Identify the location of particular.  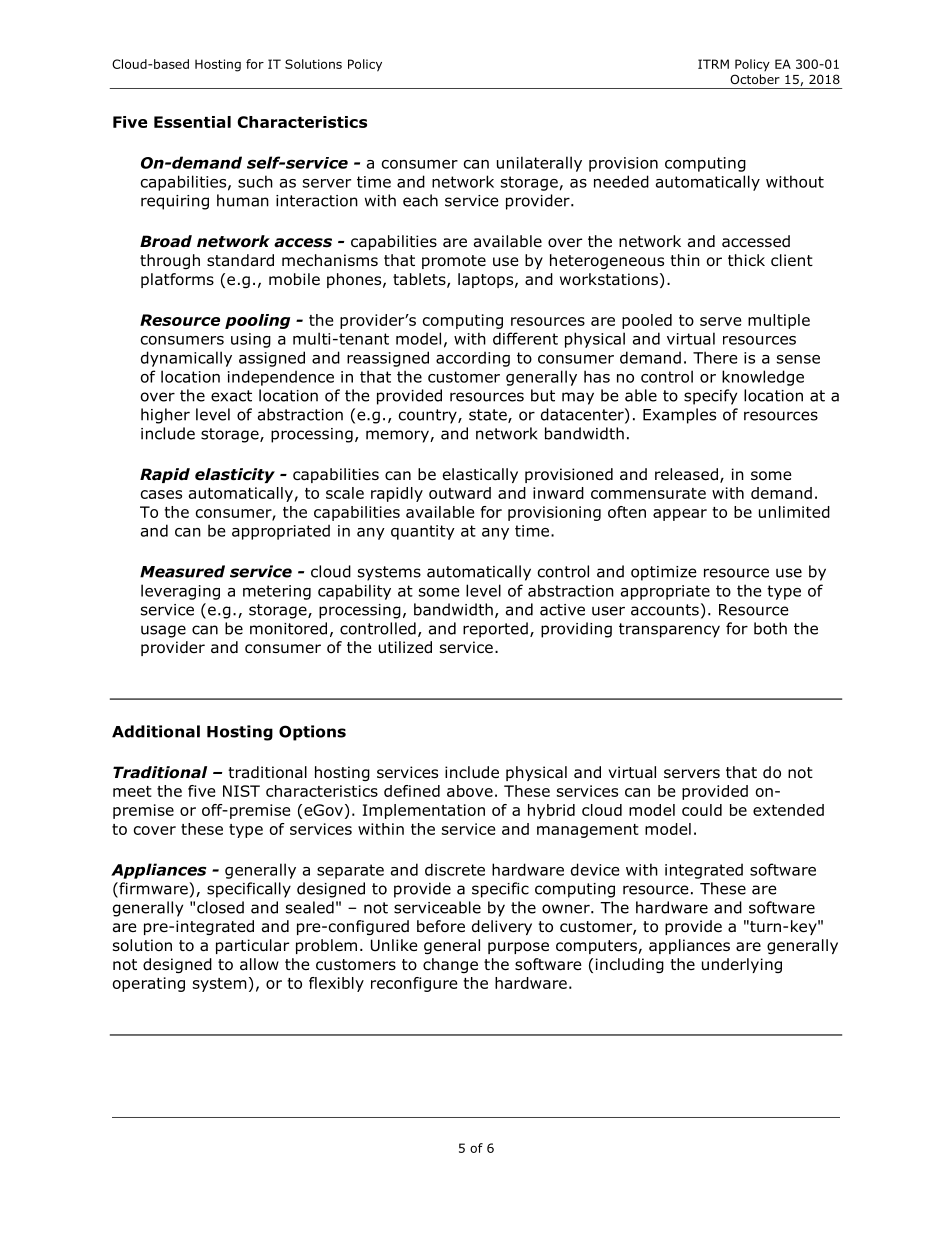
(252, 946).
